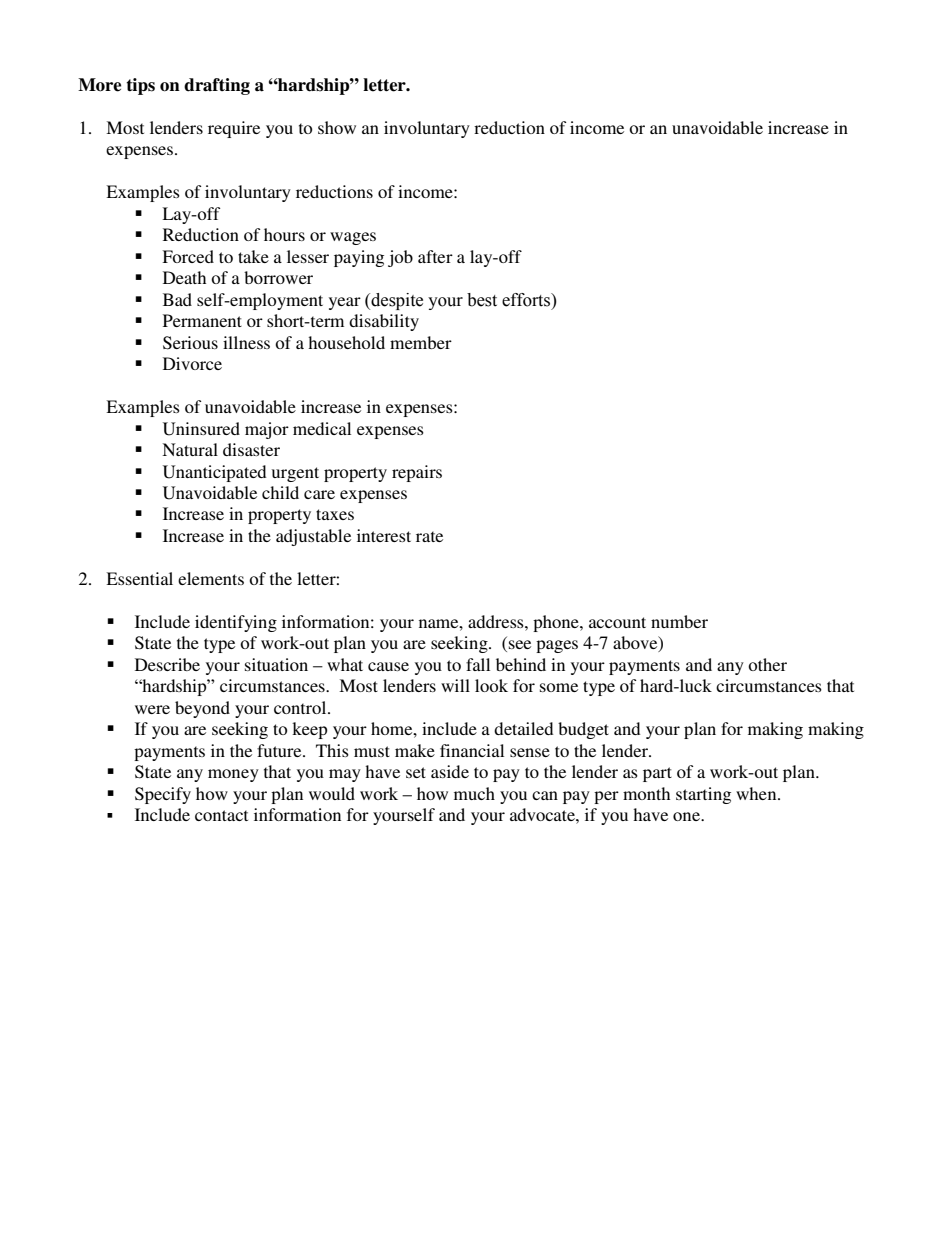  What do you see at coordinates (337, 127) in the screenshot?
I see `show` at bounding box center [337, 127].
